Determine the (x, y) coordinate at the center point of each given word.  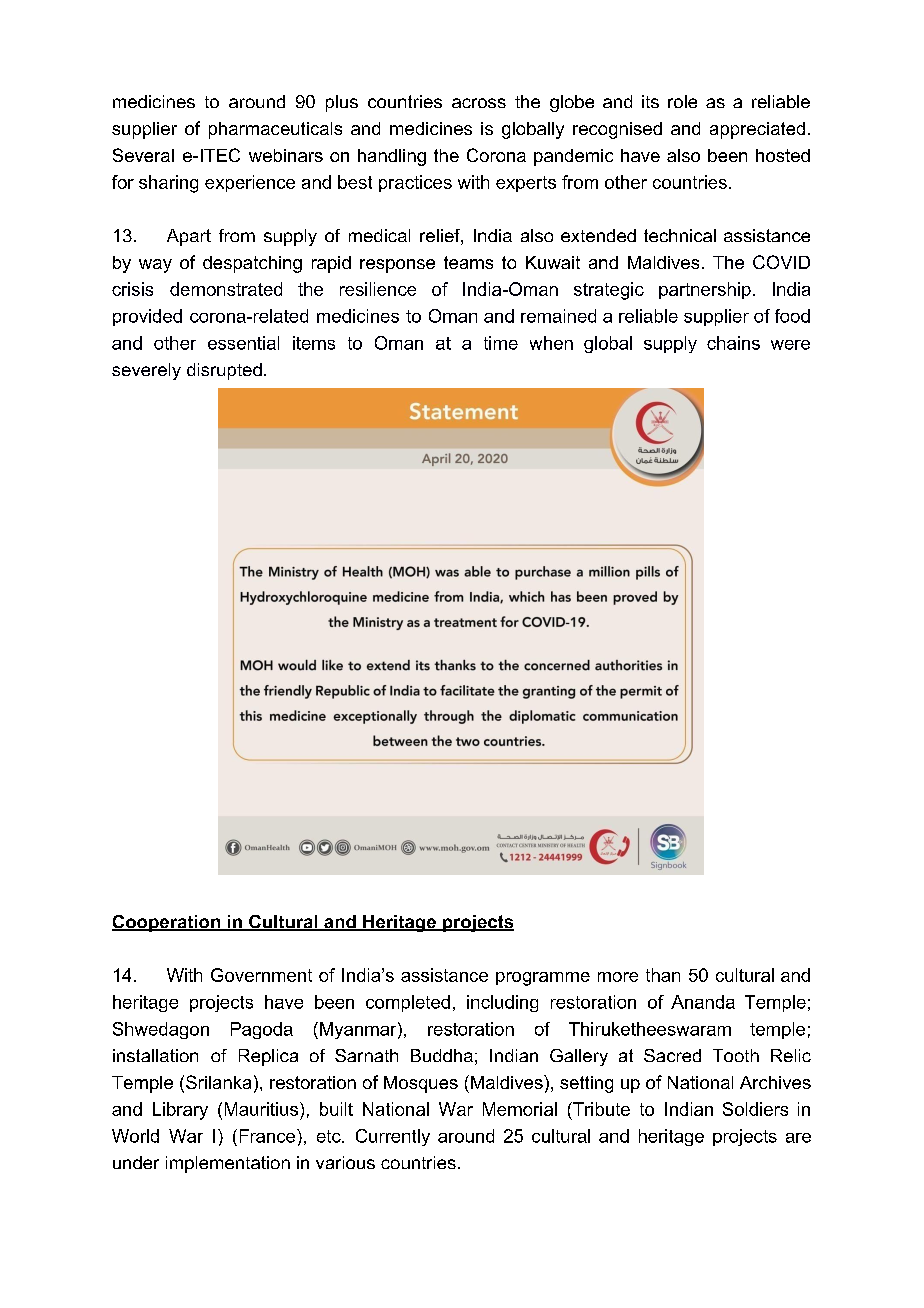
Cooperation (167, 923)
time (501, 343)
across (479, 103)
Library (180, 1111)
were (790, 345)
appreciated (757, 130)
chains (733, 343)
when (551, 343)
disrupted (224, 371)
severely (146, 371)
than (663, 975)
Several (143, 155)
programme (543, 979)
